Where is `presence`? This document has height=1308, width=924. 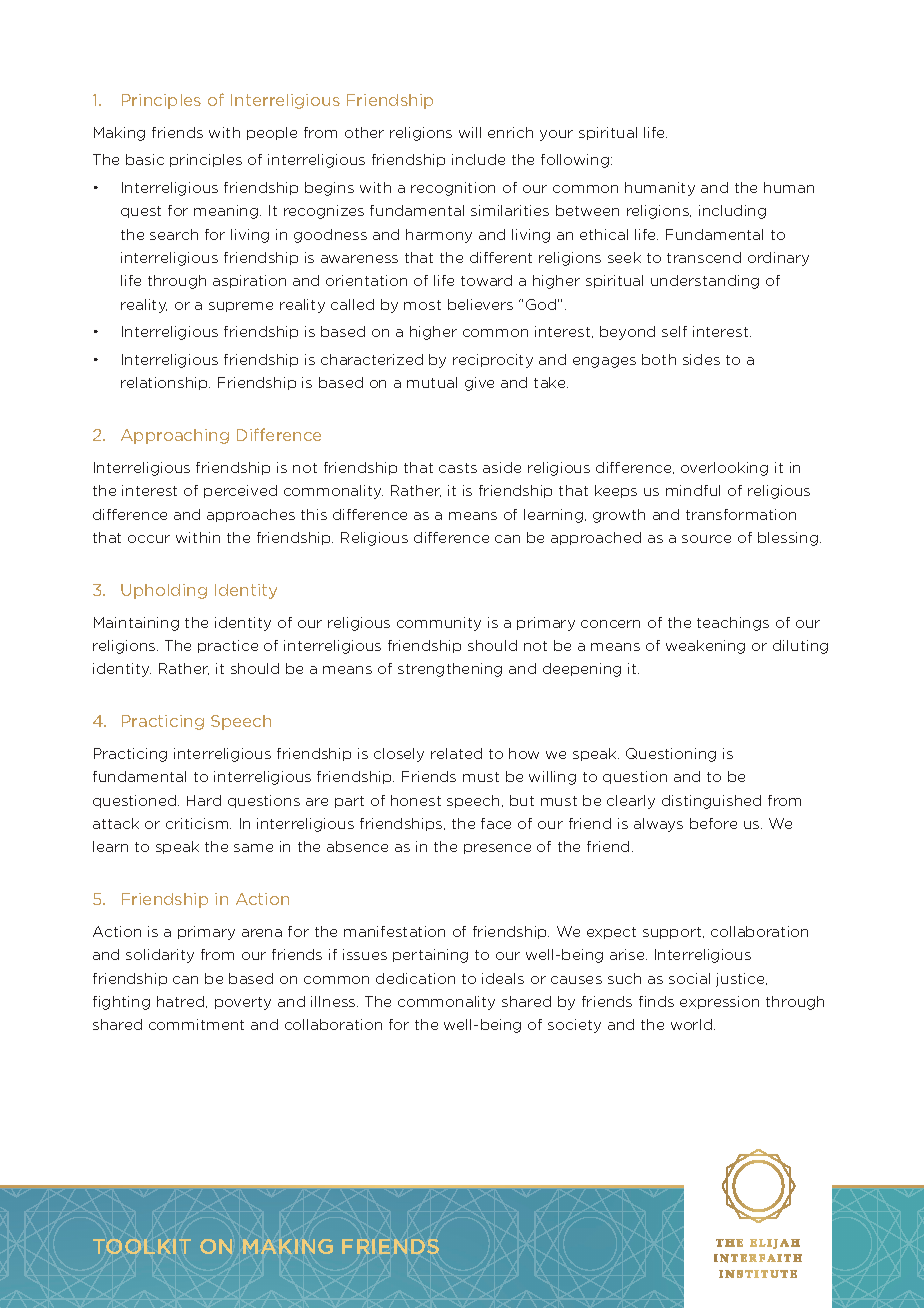 presence is located at coordinates (497, 849).
